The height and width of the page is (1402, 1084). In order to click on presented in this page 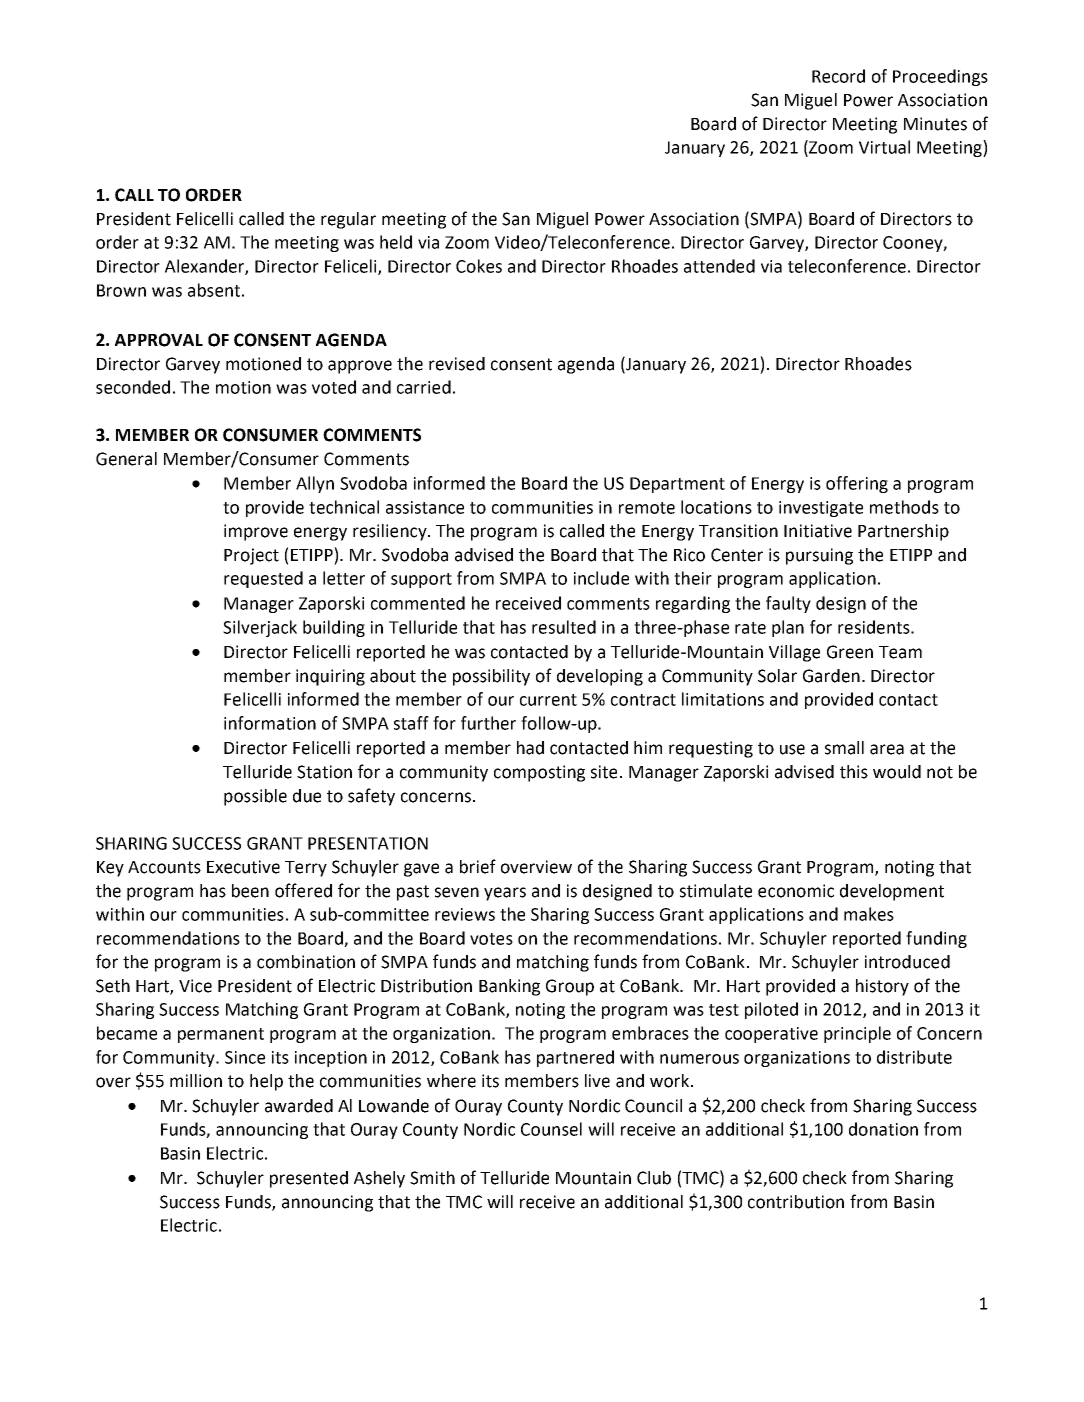, I will do `click(309, 1179)`.
